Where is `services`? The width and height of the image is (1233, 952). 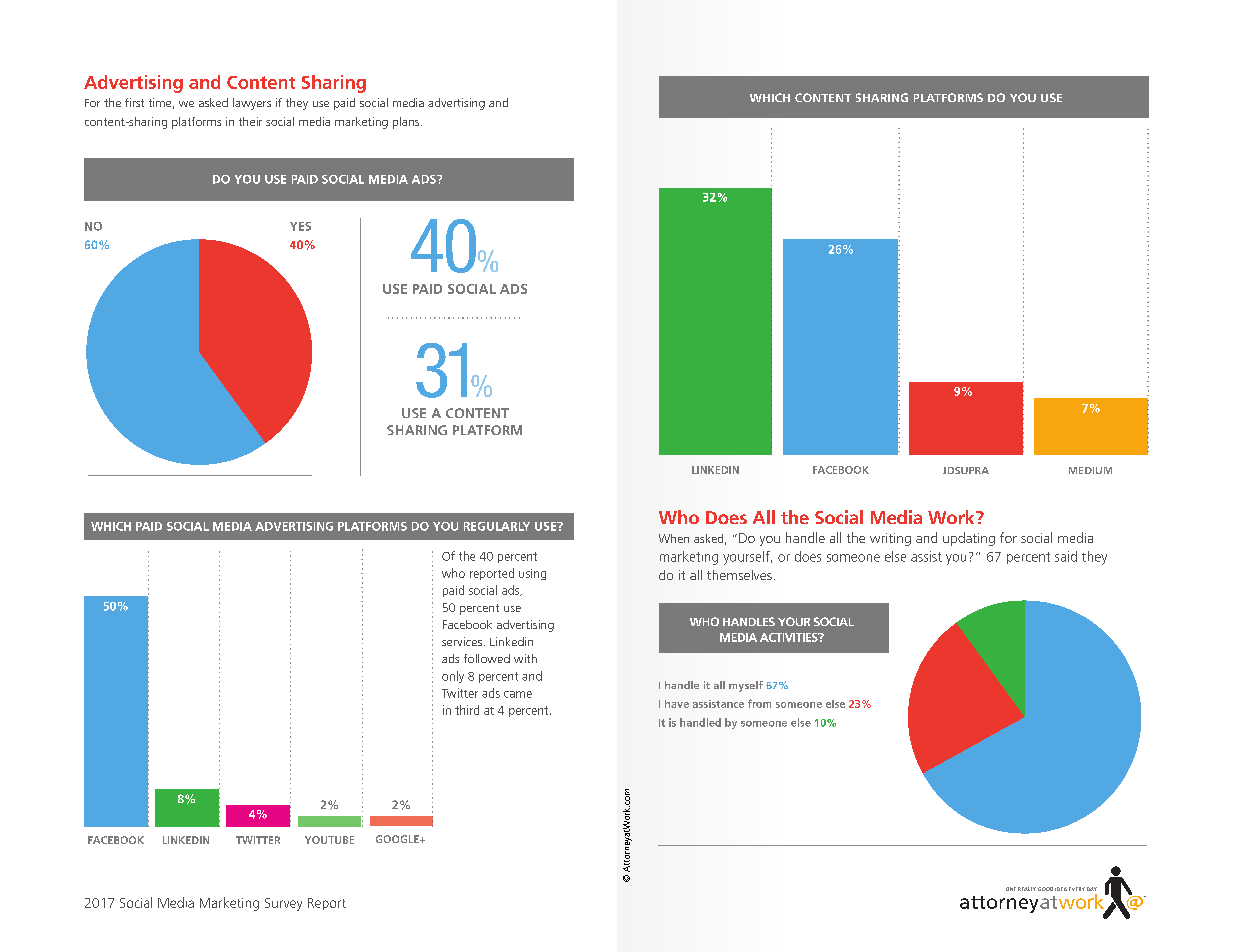
services is located at coordinates (462, 641).
